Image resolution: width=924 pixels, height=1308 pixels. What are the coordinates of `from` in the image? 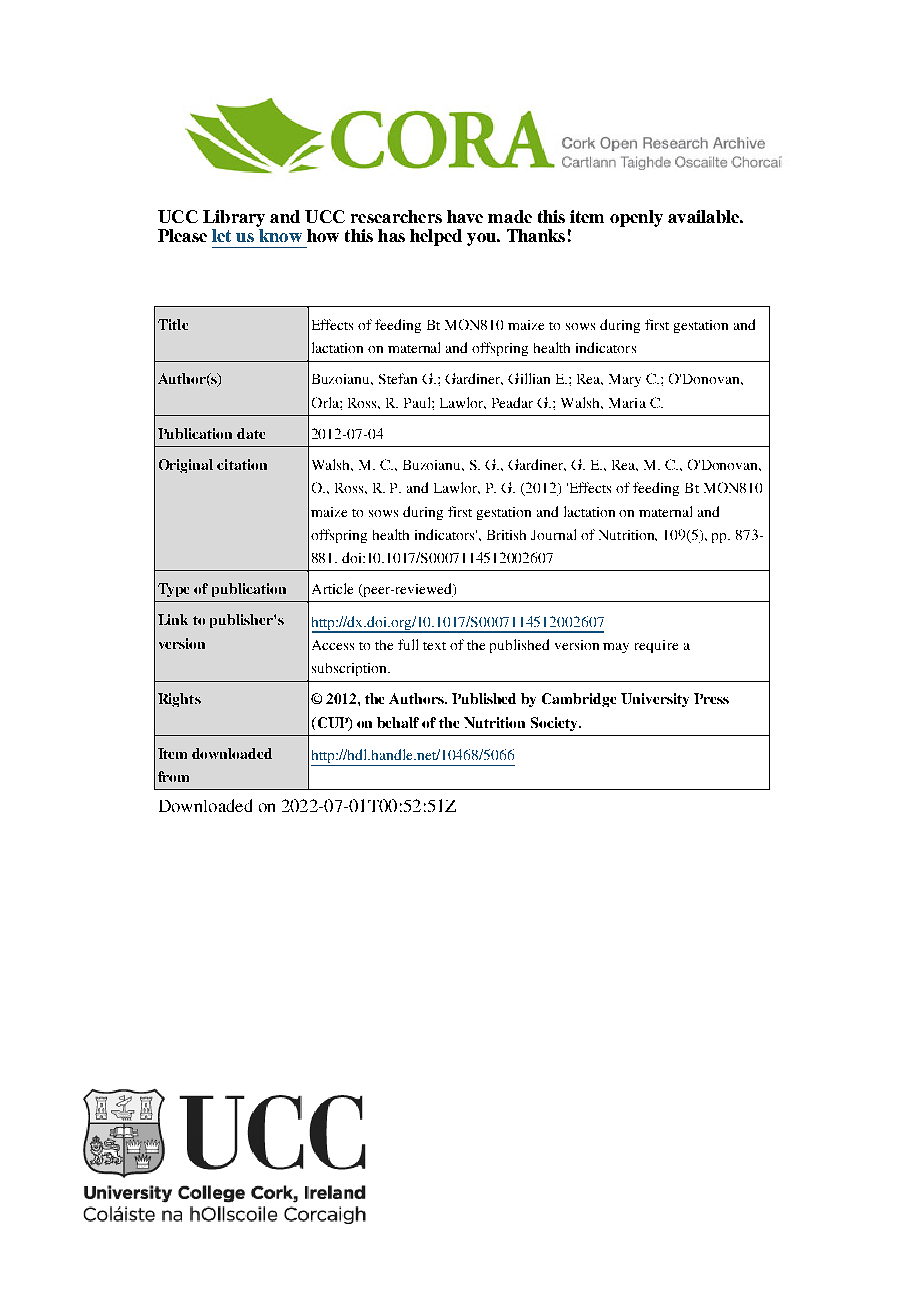 It's located at (173, 776).
